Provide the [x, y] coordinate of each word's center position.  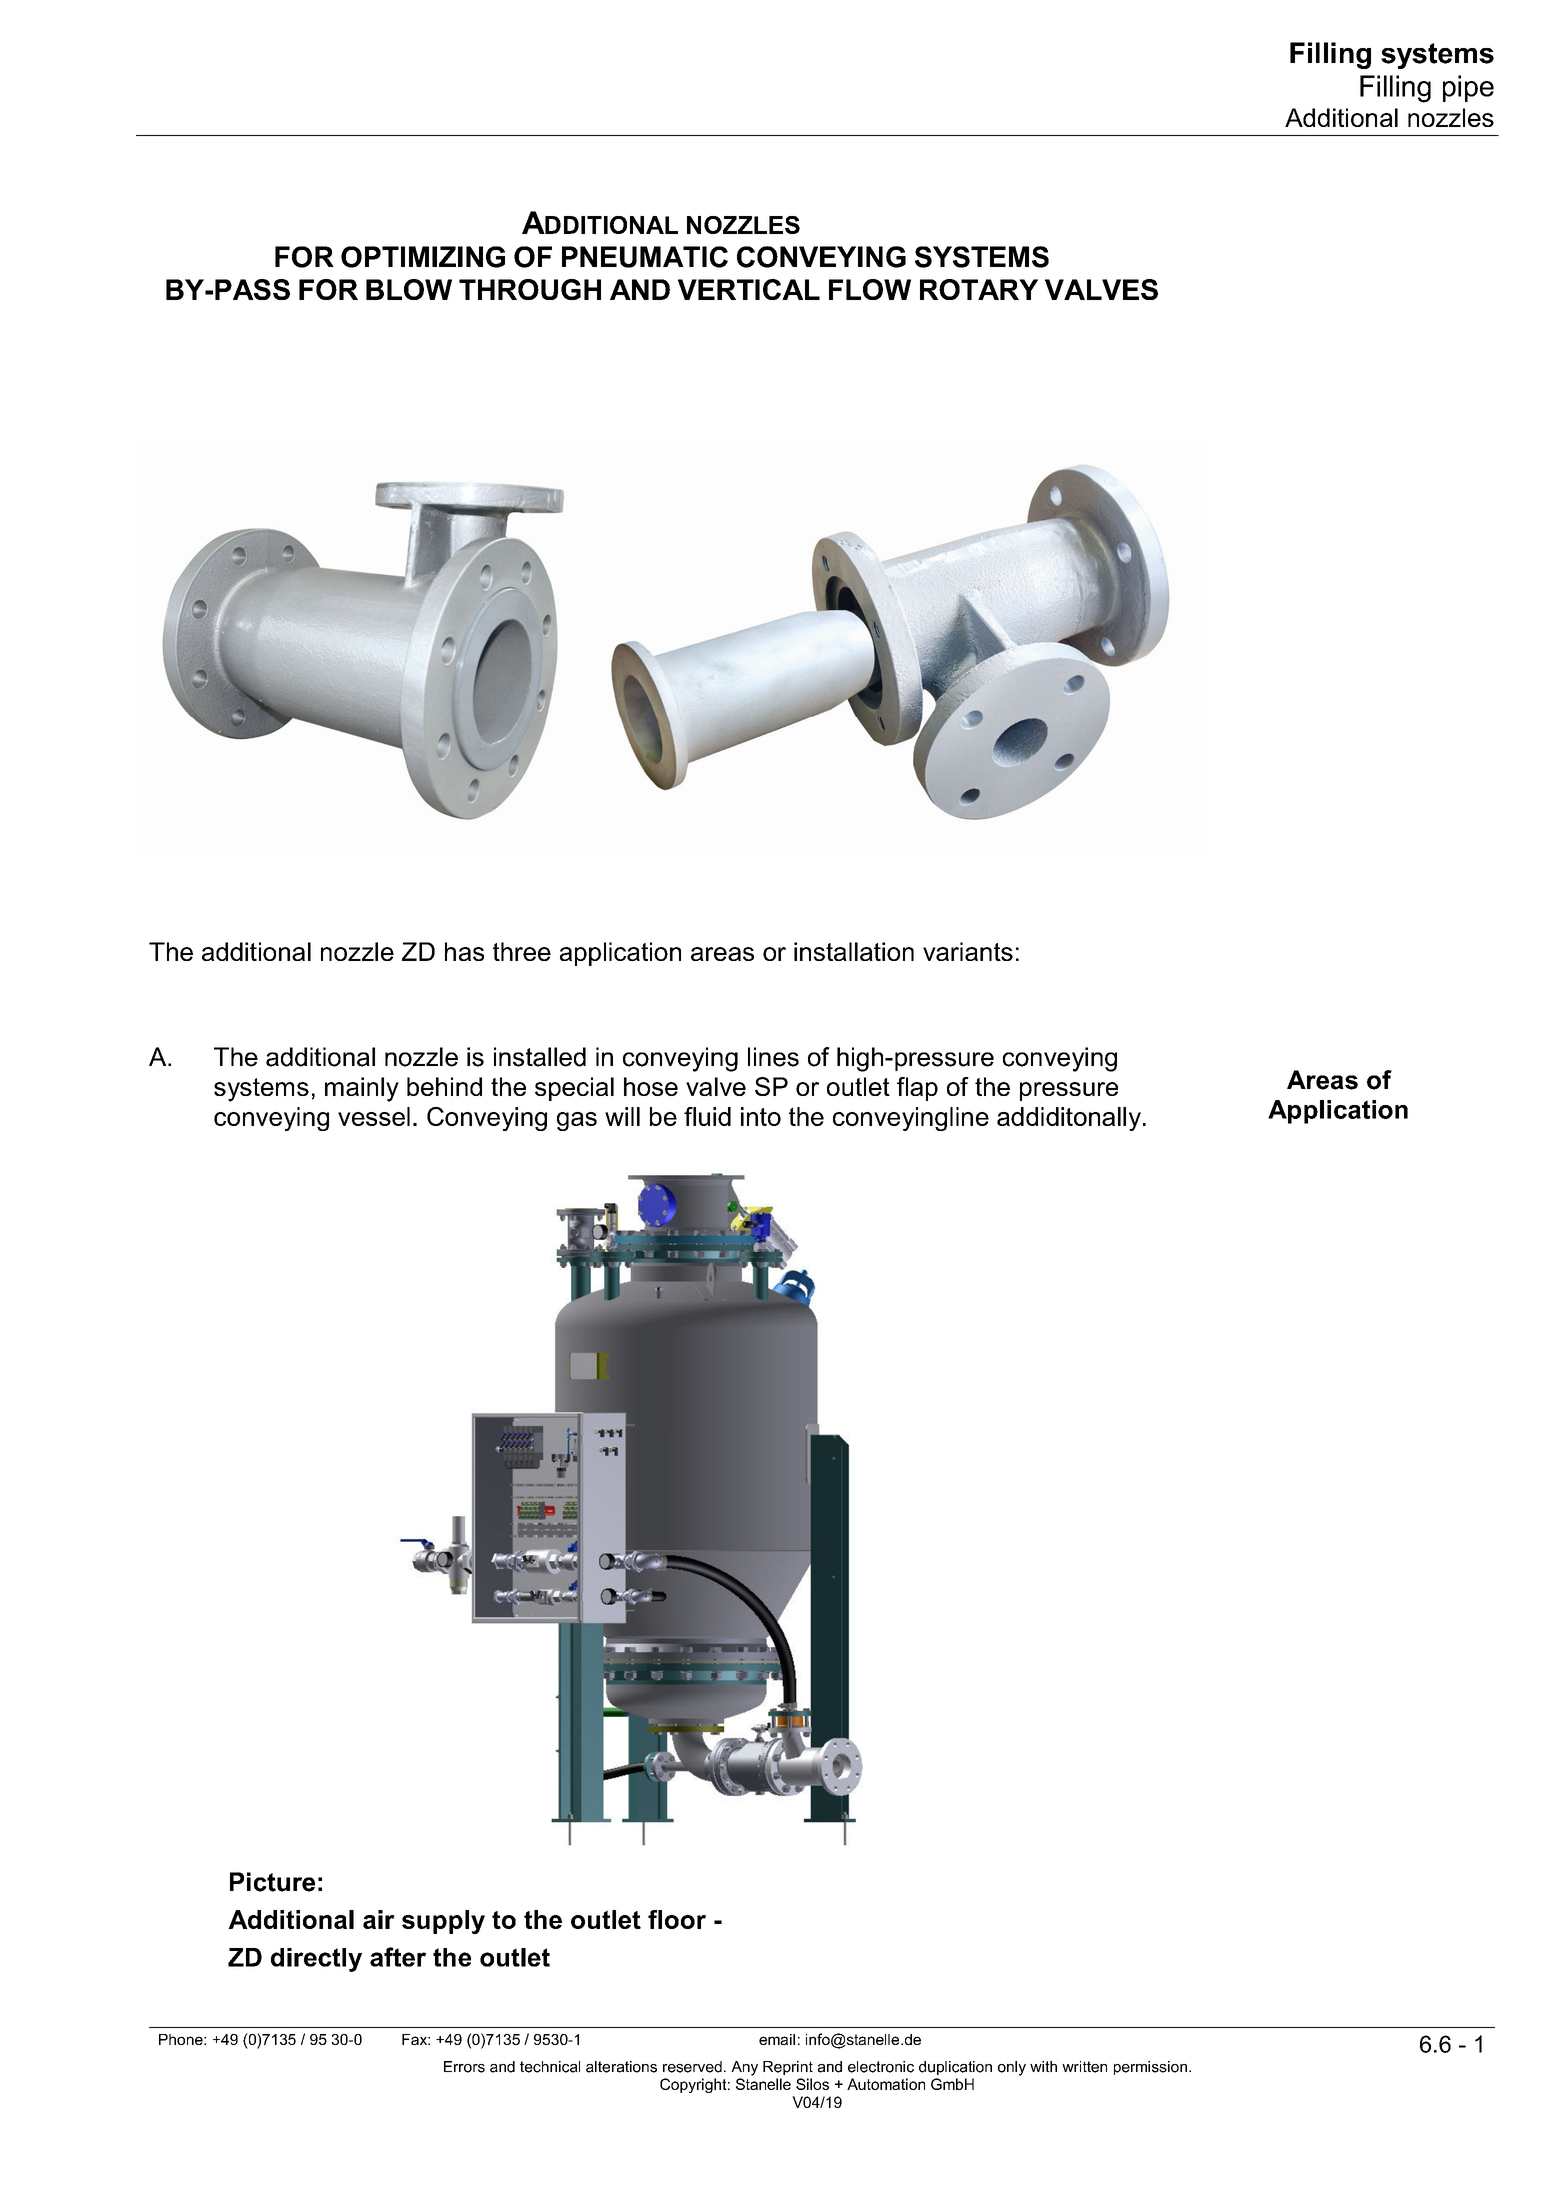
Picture [272, 1882]
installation [854, 951]
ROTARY [979, 289]
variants [968, 951]
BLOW [409, 289]
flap [917, 1089]
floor [677, 1919]
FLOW [870, 289]
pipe [1468, 88]
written [1084, 2067]
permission [1150, 2068]
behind [444, 1086]
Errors [464, 2067]
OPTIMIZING [423, 257]
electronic [881, 2067]
